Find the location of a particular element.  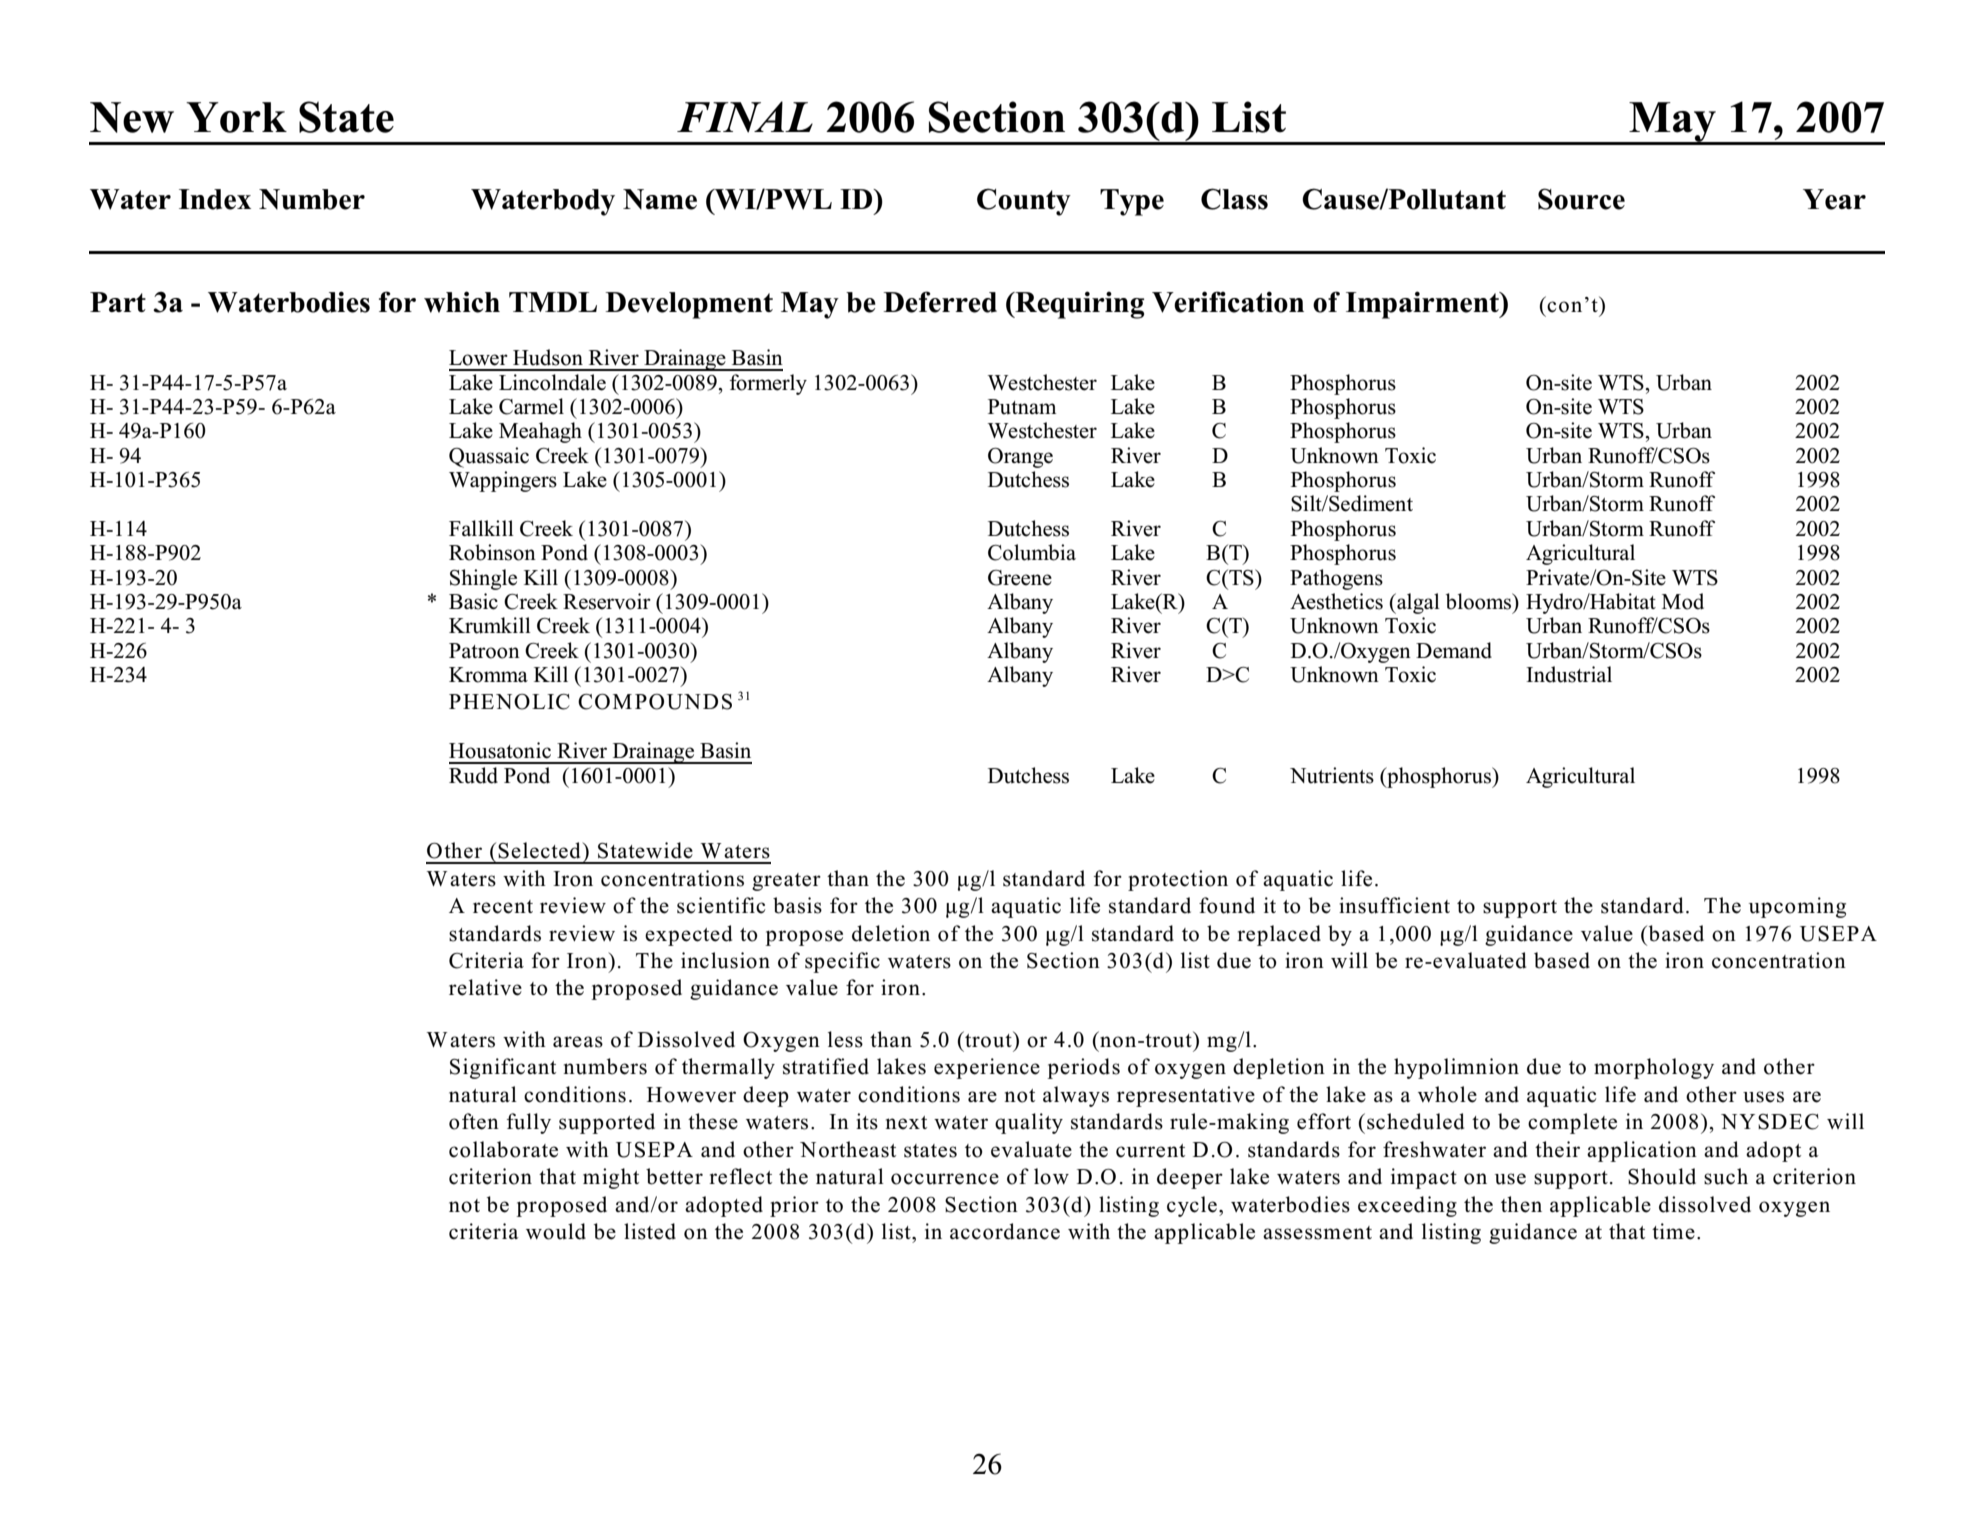

PHENOLIC is located at coordinates (509, 702).
